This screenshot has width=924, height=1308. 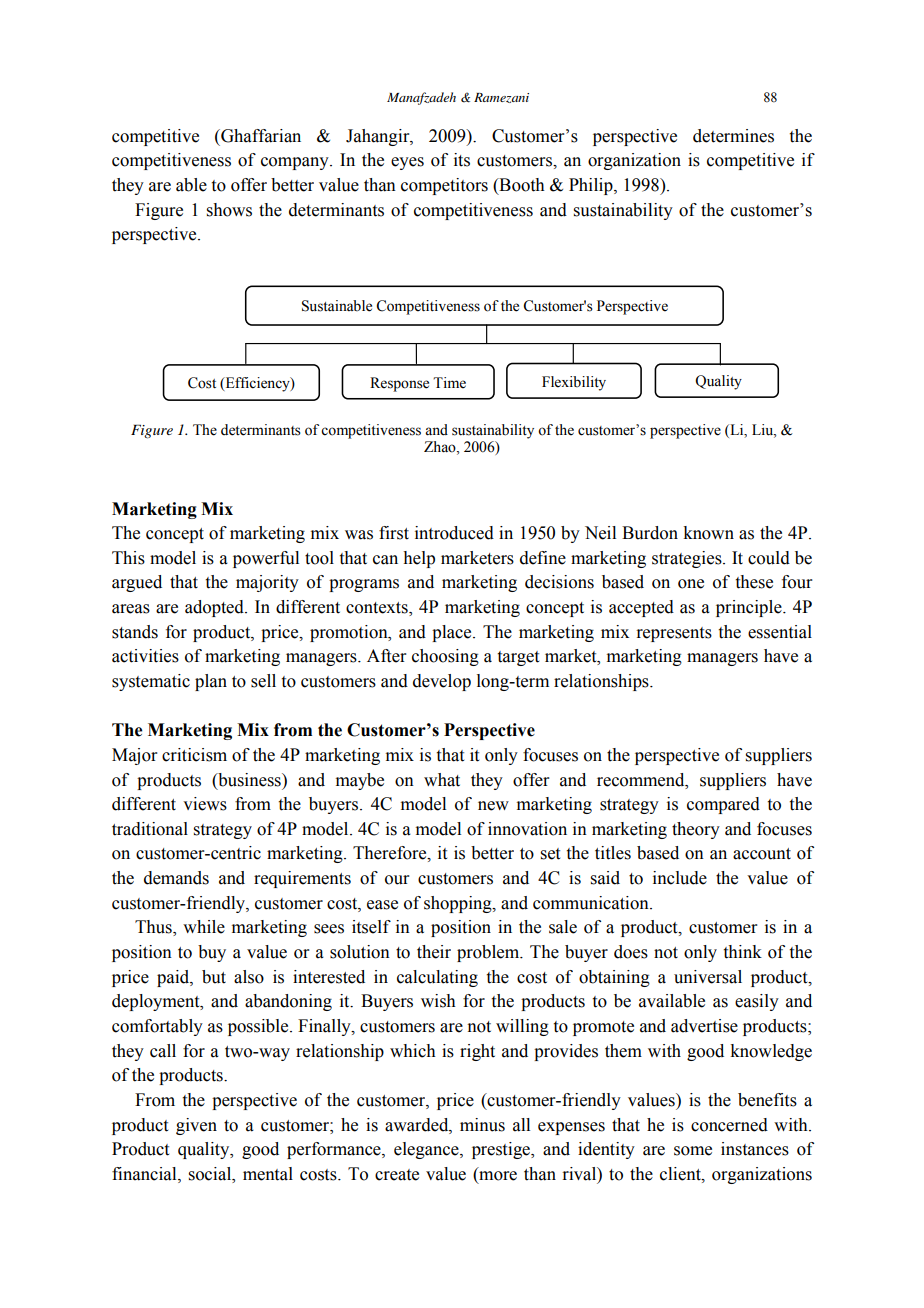 What do you see at coordinates (449, 383) in the screenshot?
I see `Time` at bounding box center [449, 383].
